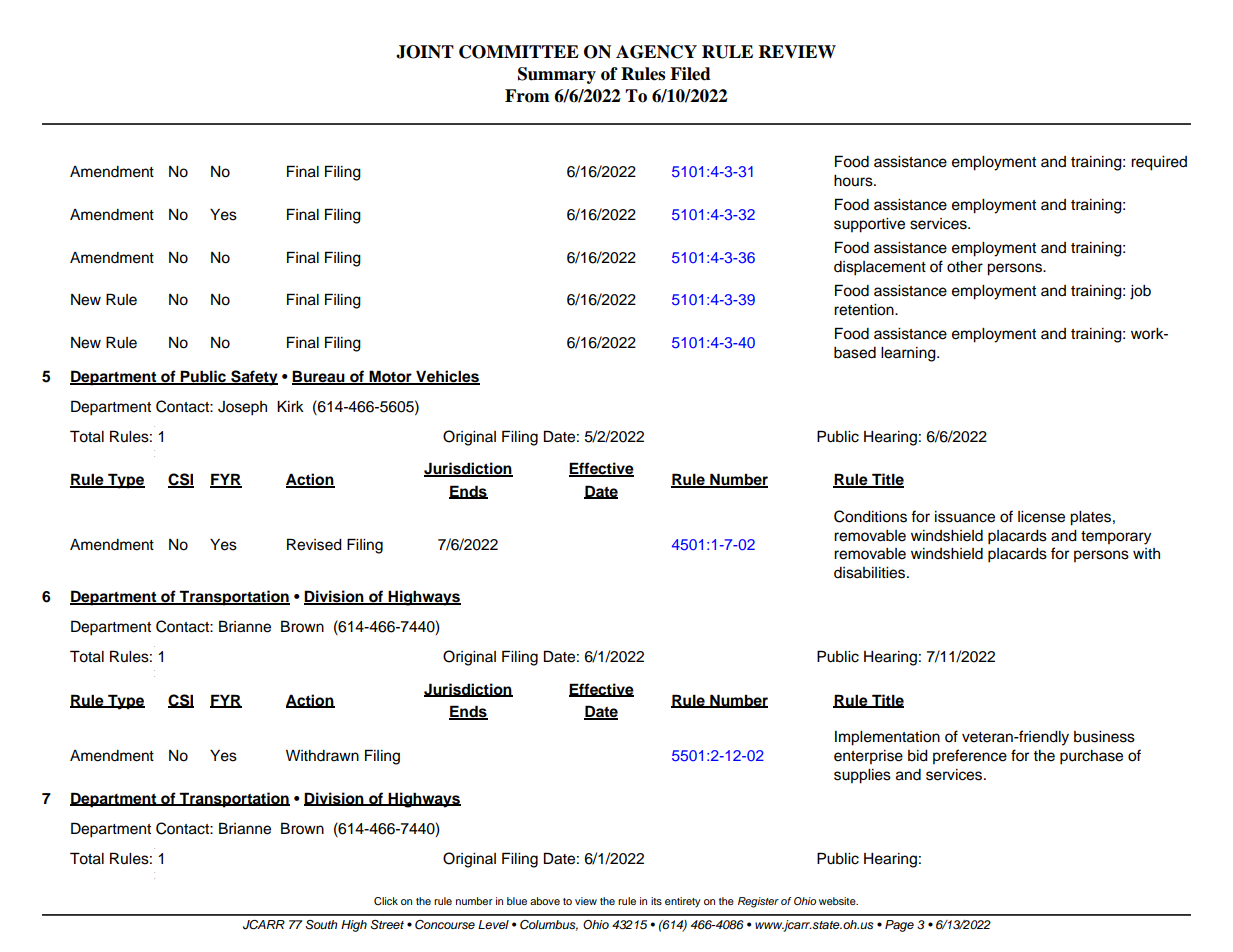 This screenshot has height=952, width=1233. Describe the element at coordinates (386, 901) in the screenshot. I see `Click` at that location.
